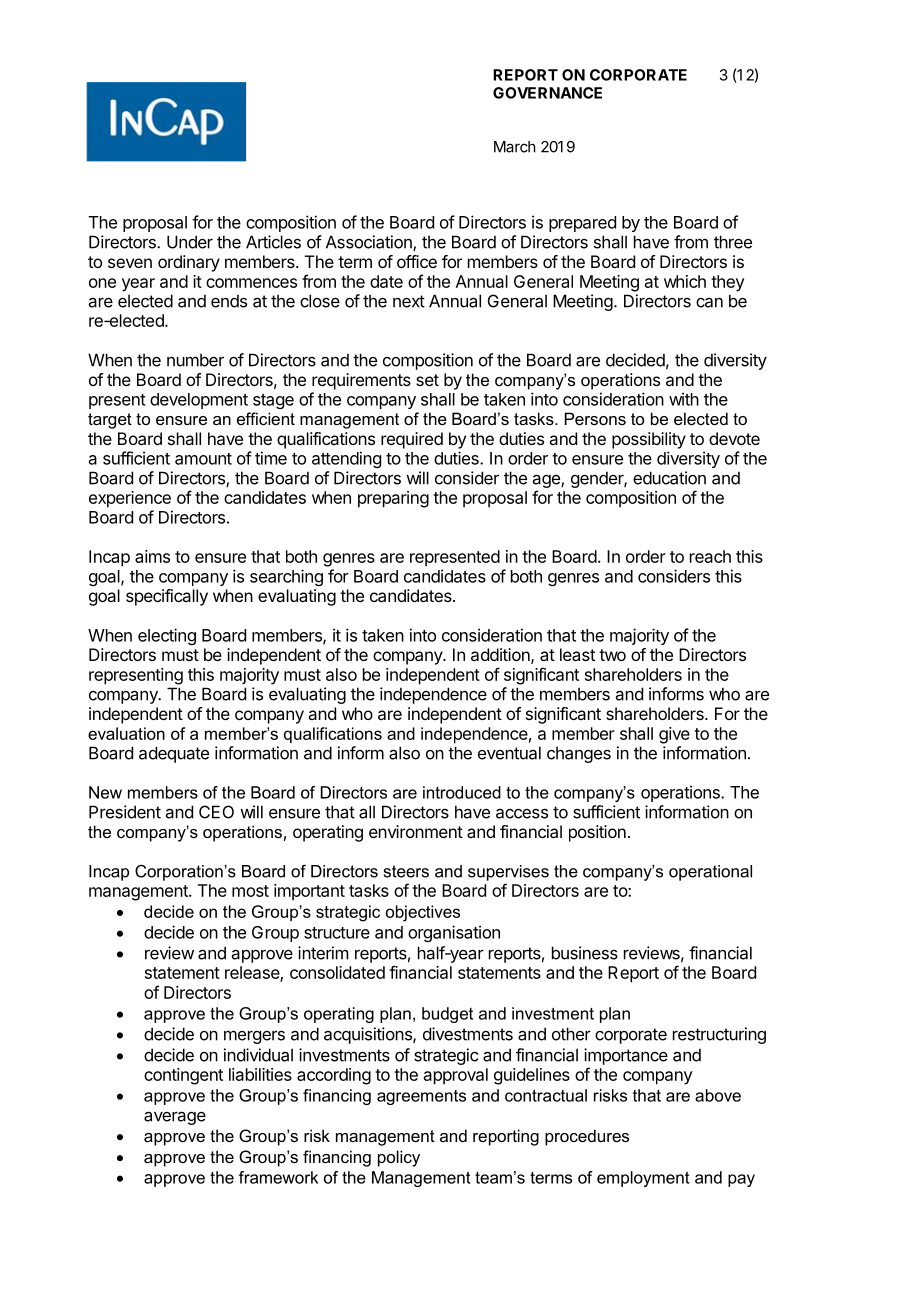 Image resolution: width=924 pixels, height=1308 pixels. Describe the element at coordinates (167, 636) in the screenshot. I see `electing` at that location.
